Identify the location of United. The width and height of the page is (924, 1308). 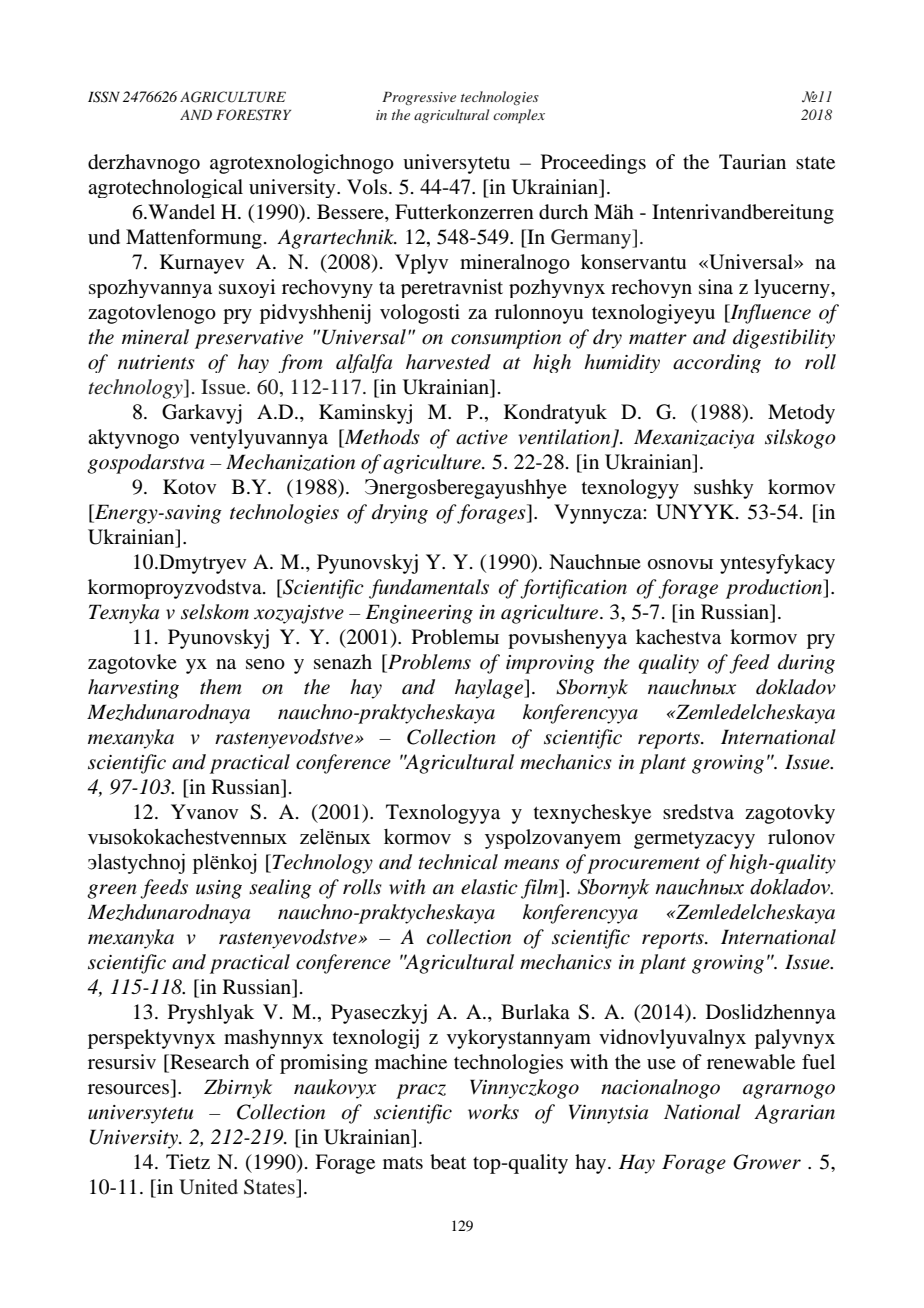
(208, 1187).
